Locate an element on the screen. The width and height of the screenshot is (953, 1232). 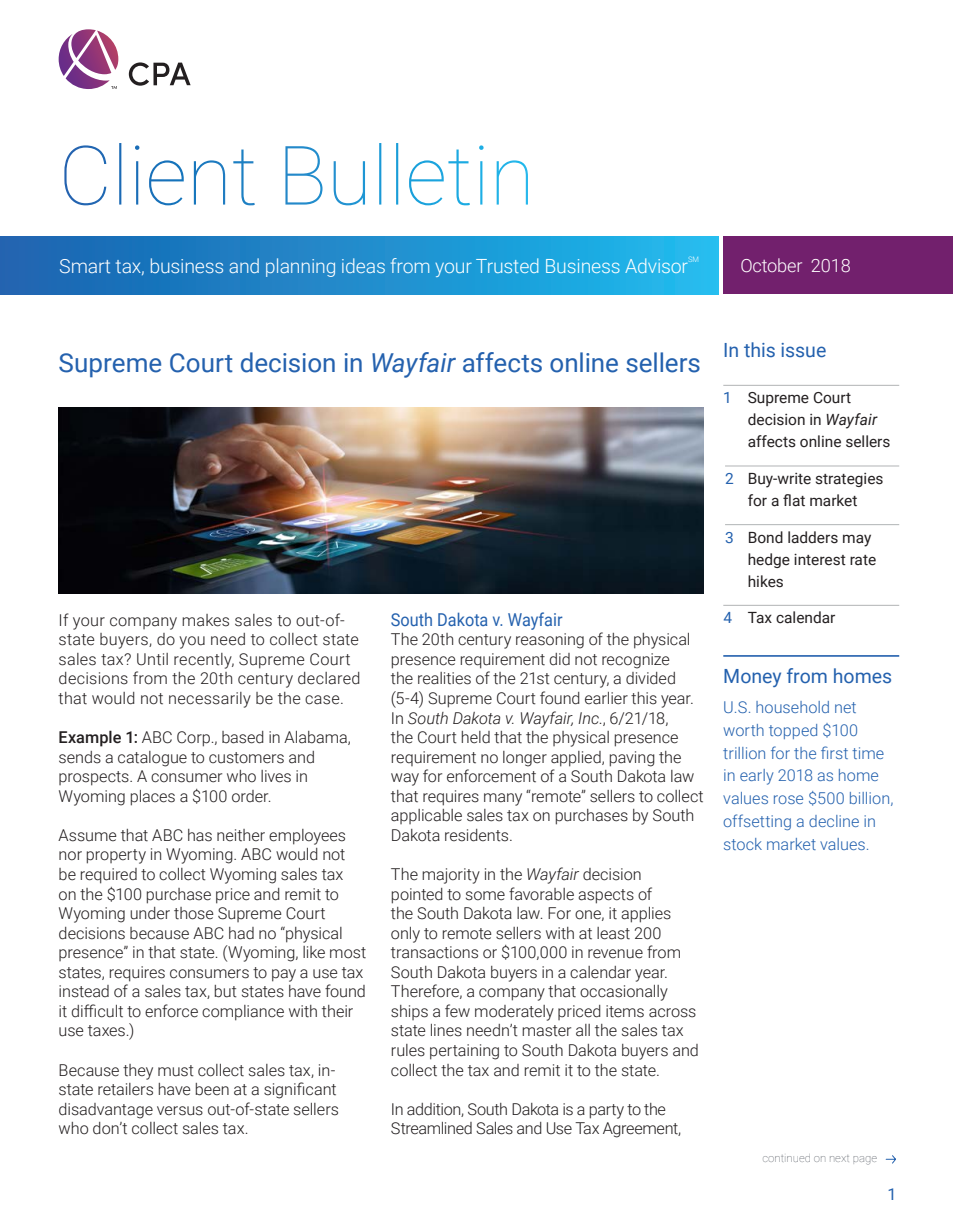
October is located at coordinates (771, 265).
